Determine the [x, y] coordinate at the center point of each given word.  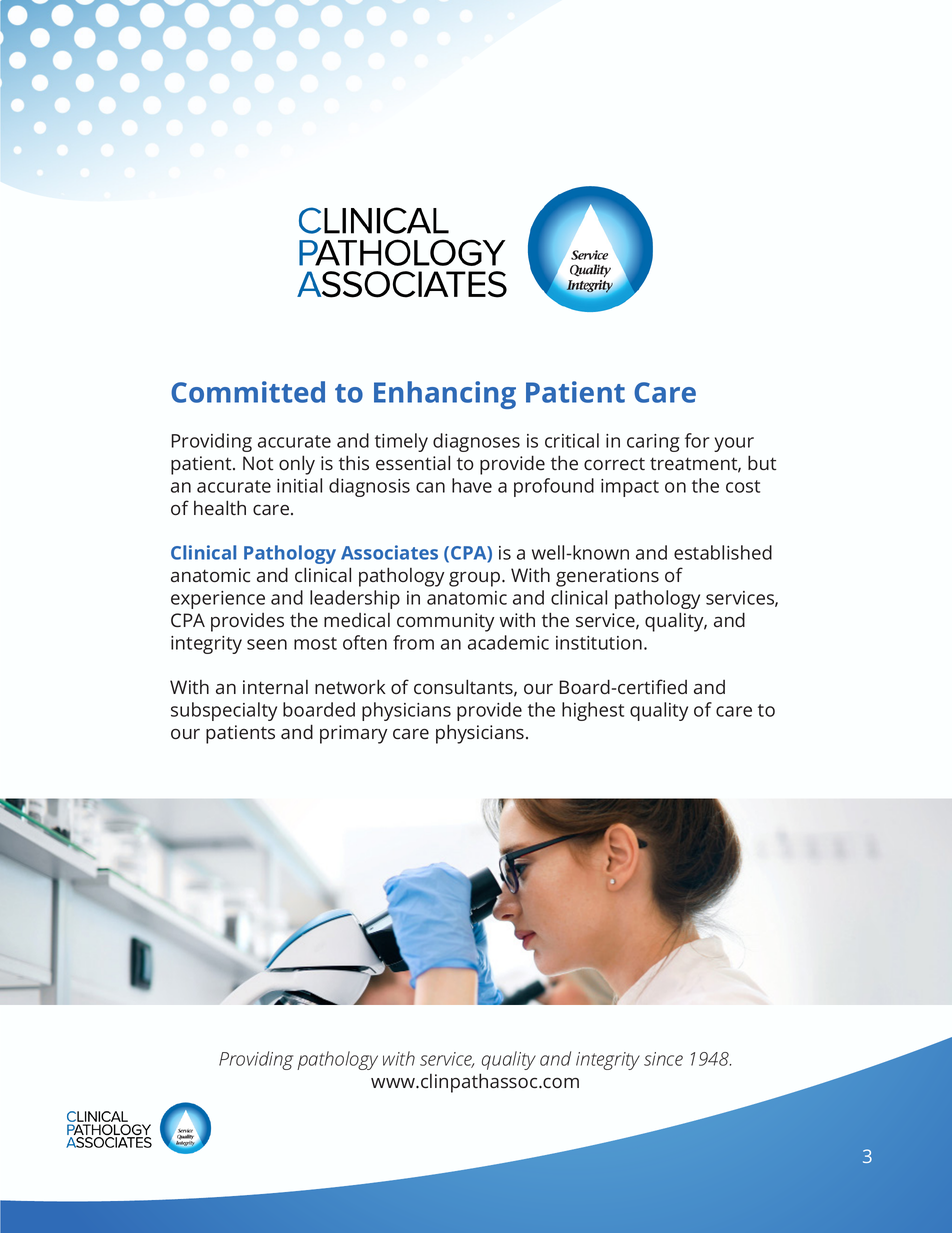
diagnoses [476, 442]
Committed [248, 392]
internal [275, 687]
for [697, 440]
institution [599, 643]
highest [593, 711]
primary [353, 734]
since [663, 1059]
